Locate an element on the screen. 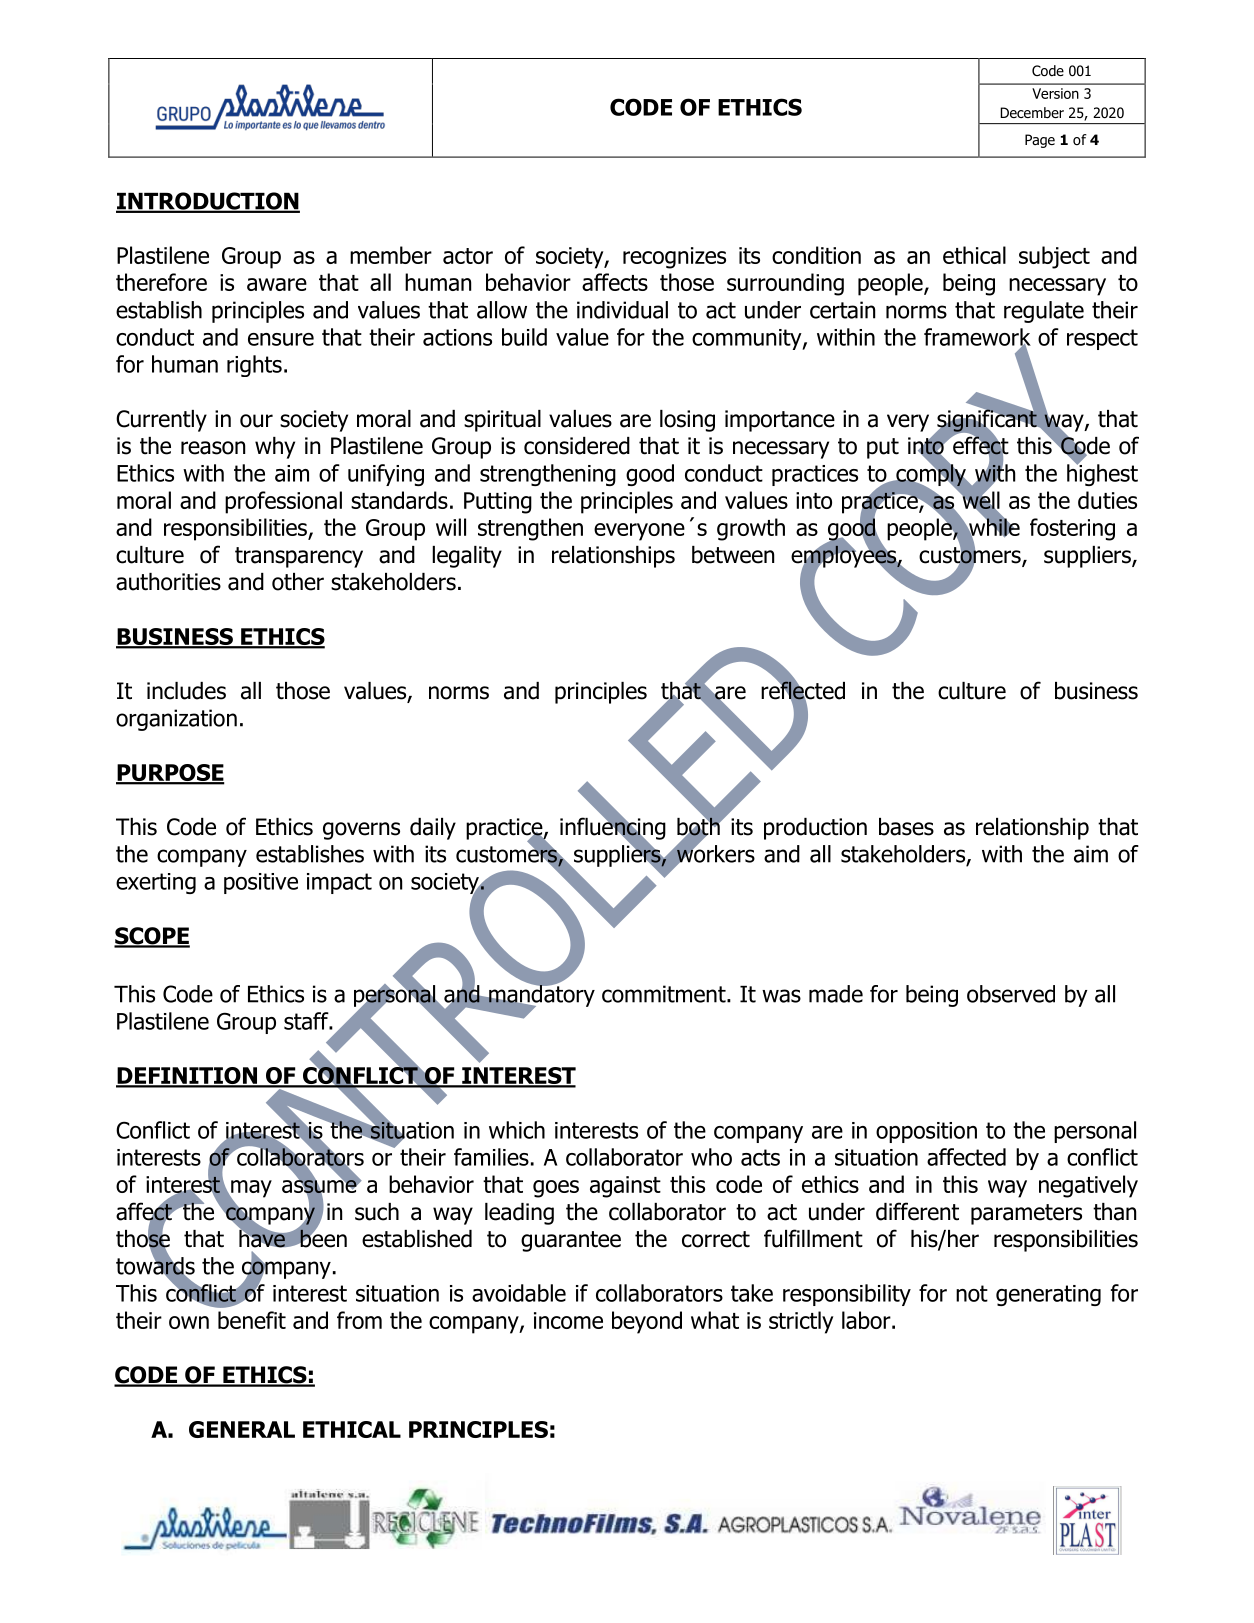  INTRODUCTION is located at coordinates (208, 202).
